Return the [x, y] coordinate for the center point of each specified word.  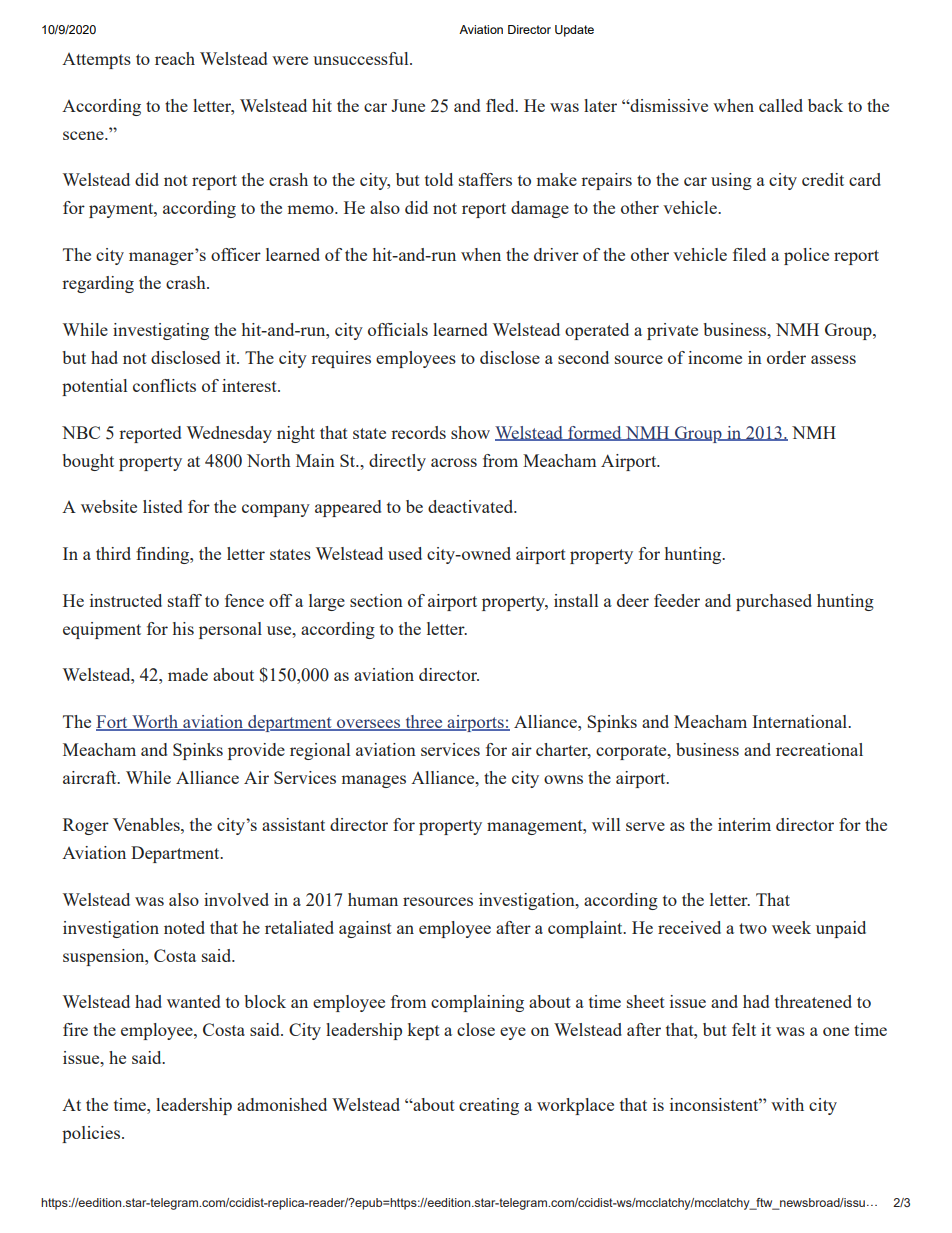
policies [91, 1134]
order [786, 357]
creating [489, 1106]
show [470, 432]
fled [501, 105]
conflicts [164, 385]
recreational [819, 749]
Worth [155, 723]
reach [175, 58]
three [424, 723]
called [781, 105]
